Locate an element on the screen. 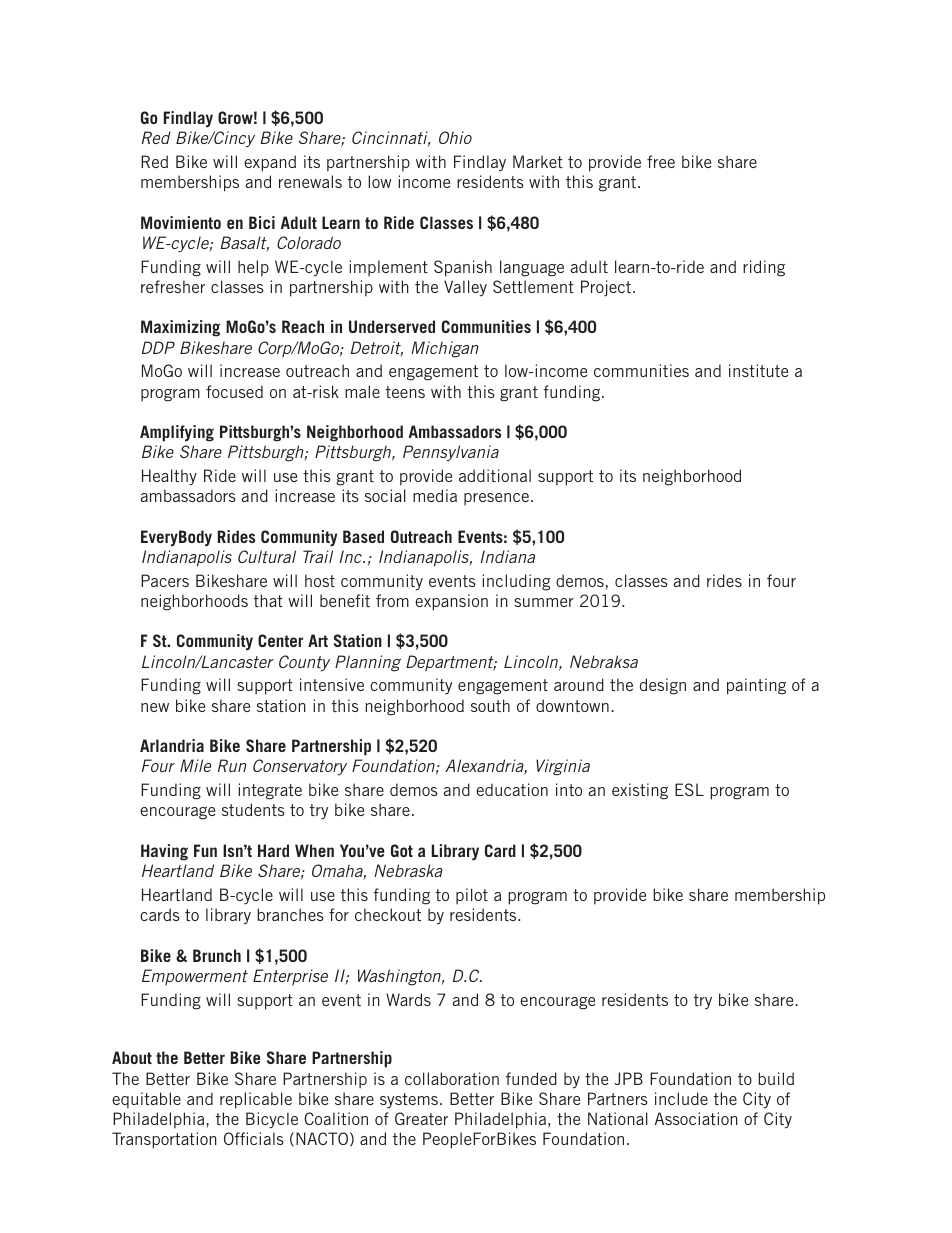 Image resolution: width=952 pixels, height=1233 pixels. ESL is located at coordinates (689, 789).
